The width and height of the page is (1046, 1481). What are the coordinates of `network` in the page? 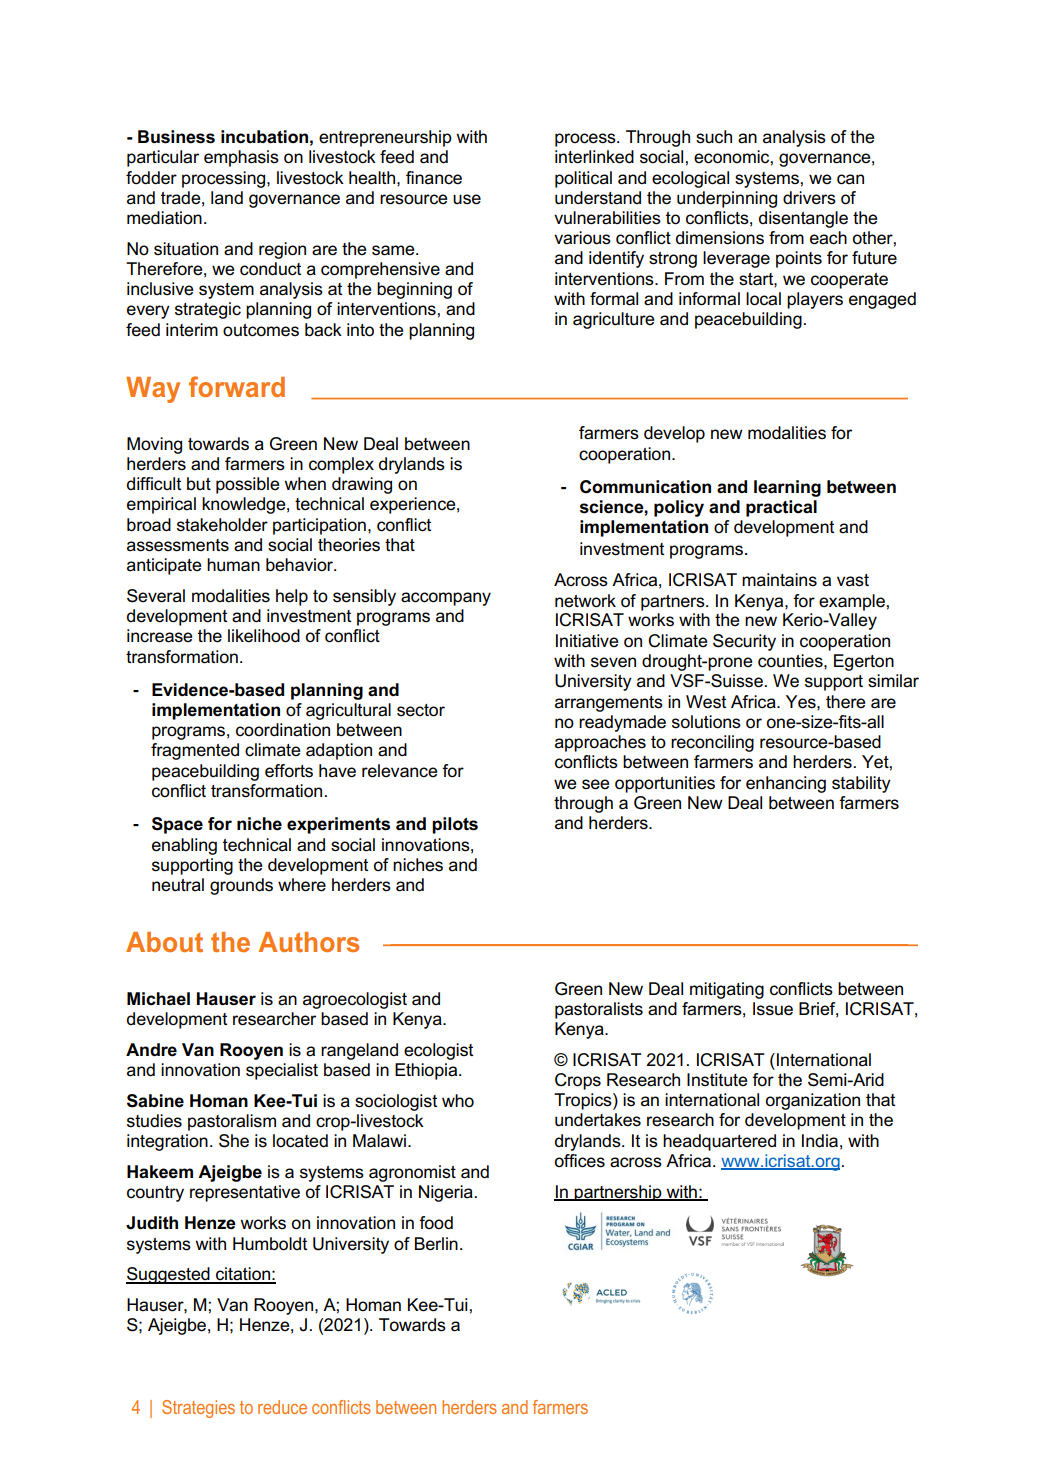 It's located at (585, 601).
